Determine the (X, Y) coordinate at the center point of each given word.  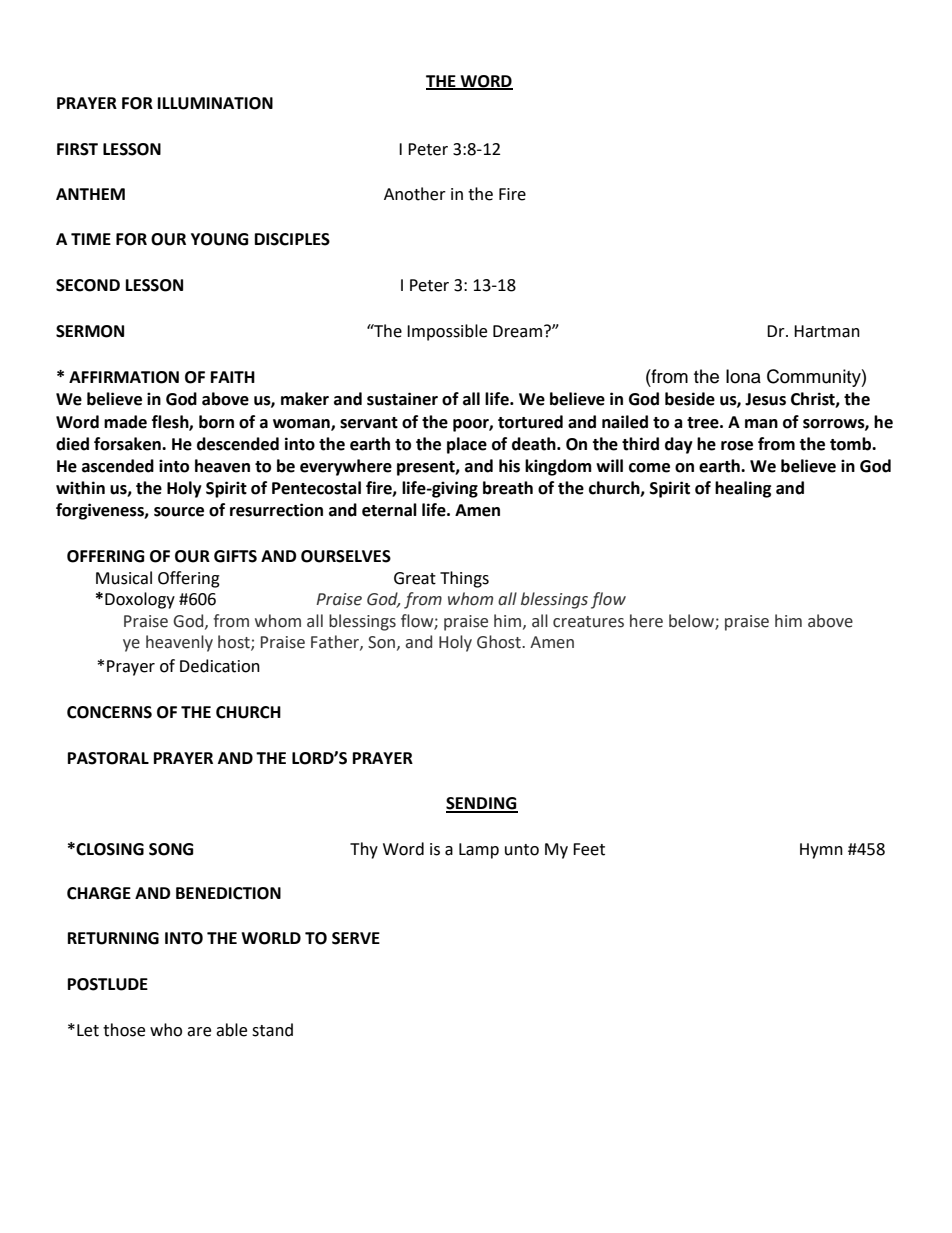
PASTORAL (108, 758)
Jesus (765, 399)
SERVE (356, 938)
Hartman (827, 331)
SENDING (482, 804)
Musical (124, 578)
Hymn (821, 851)
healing (743, 489)
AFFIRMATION (124, 377)
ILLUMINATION (215, 103)
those (124, 1030)
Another (415, 194)
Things (464, 579)
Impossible (447, 332)
